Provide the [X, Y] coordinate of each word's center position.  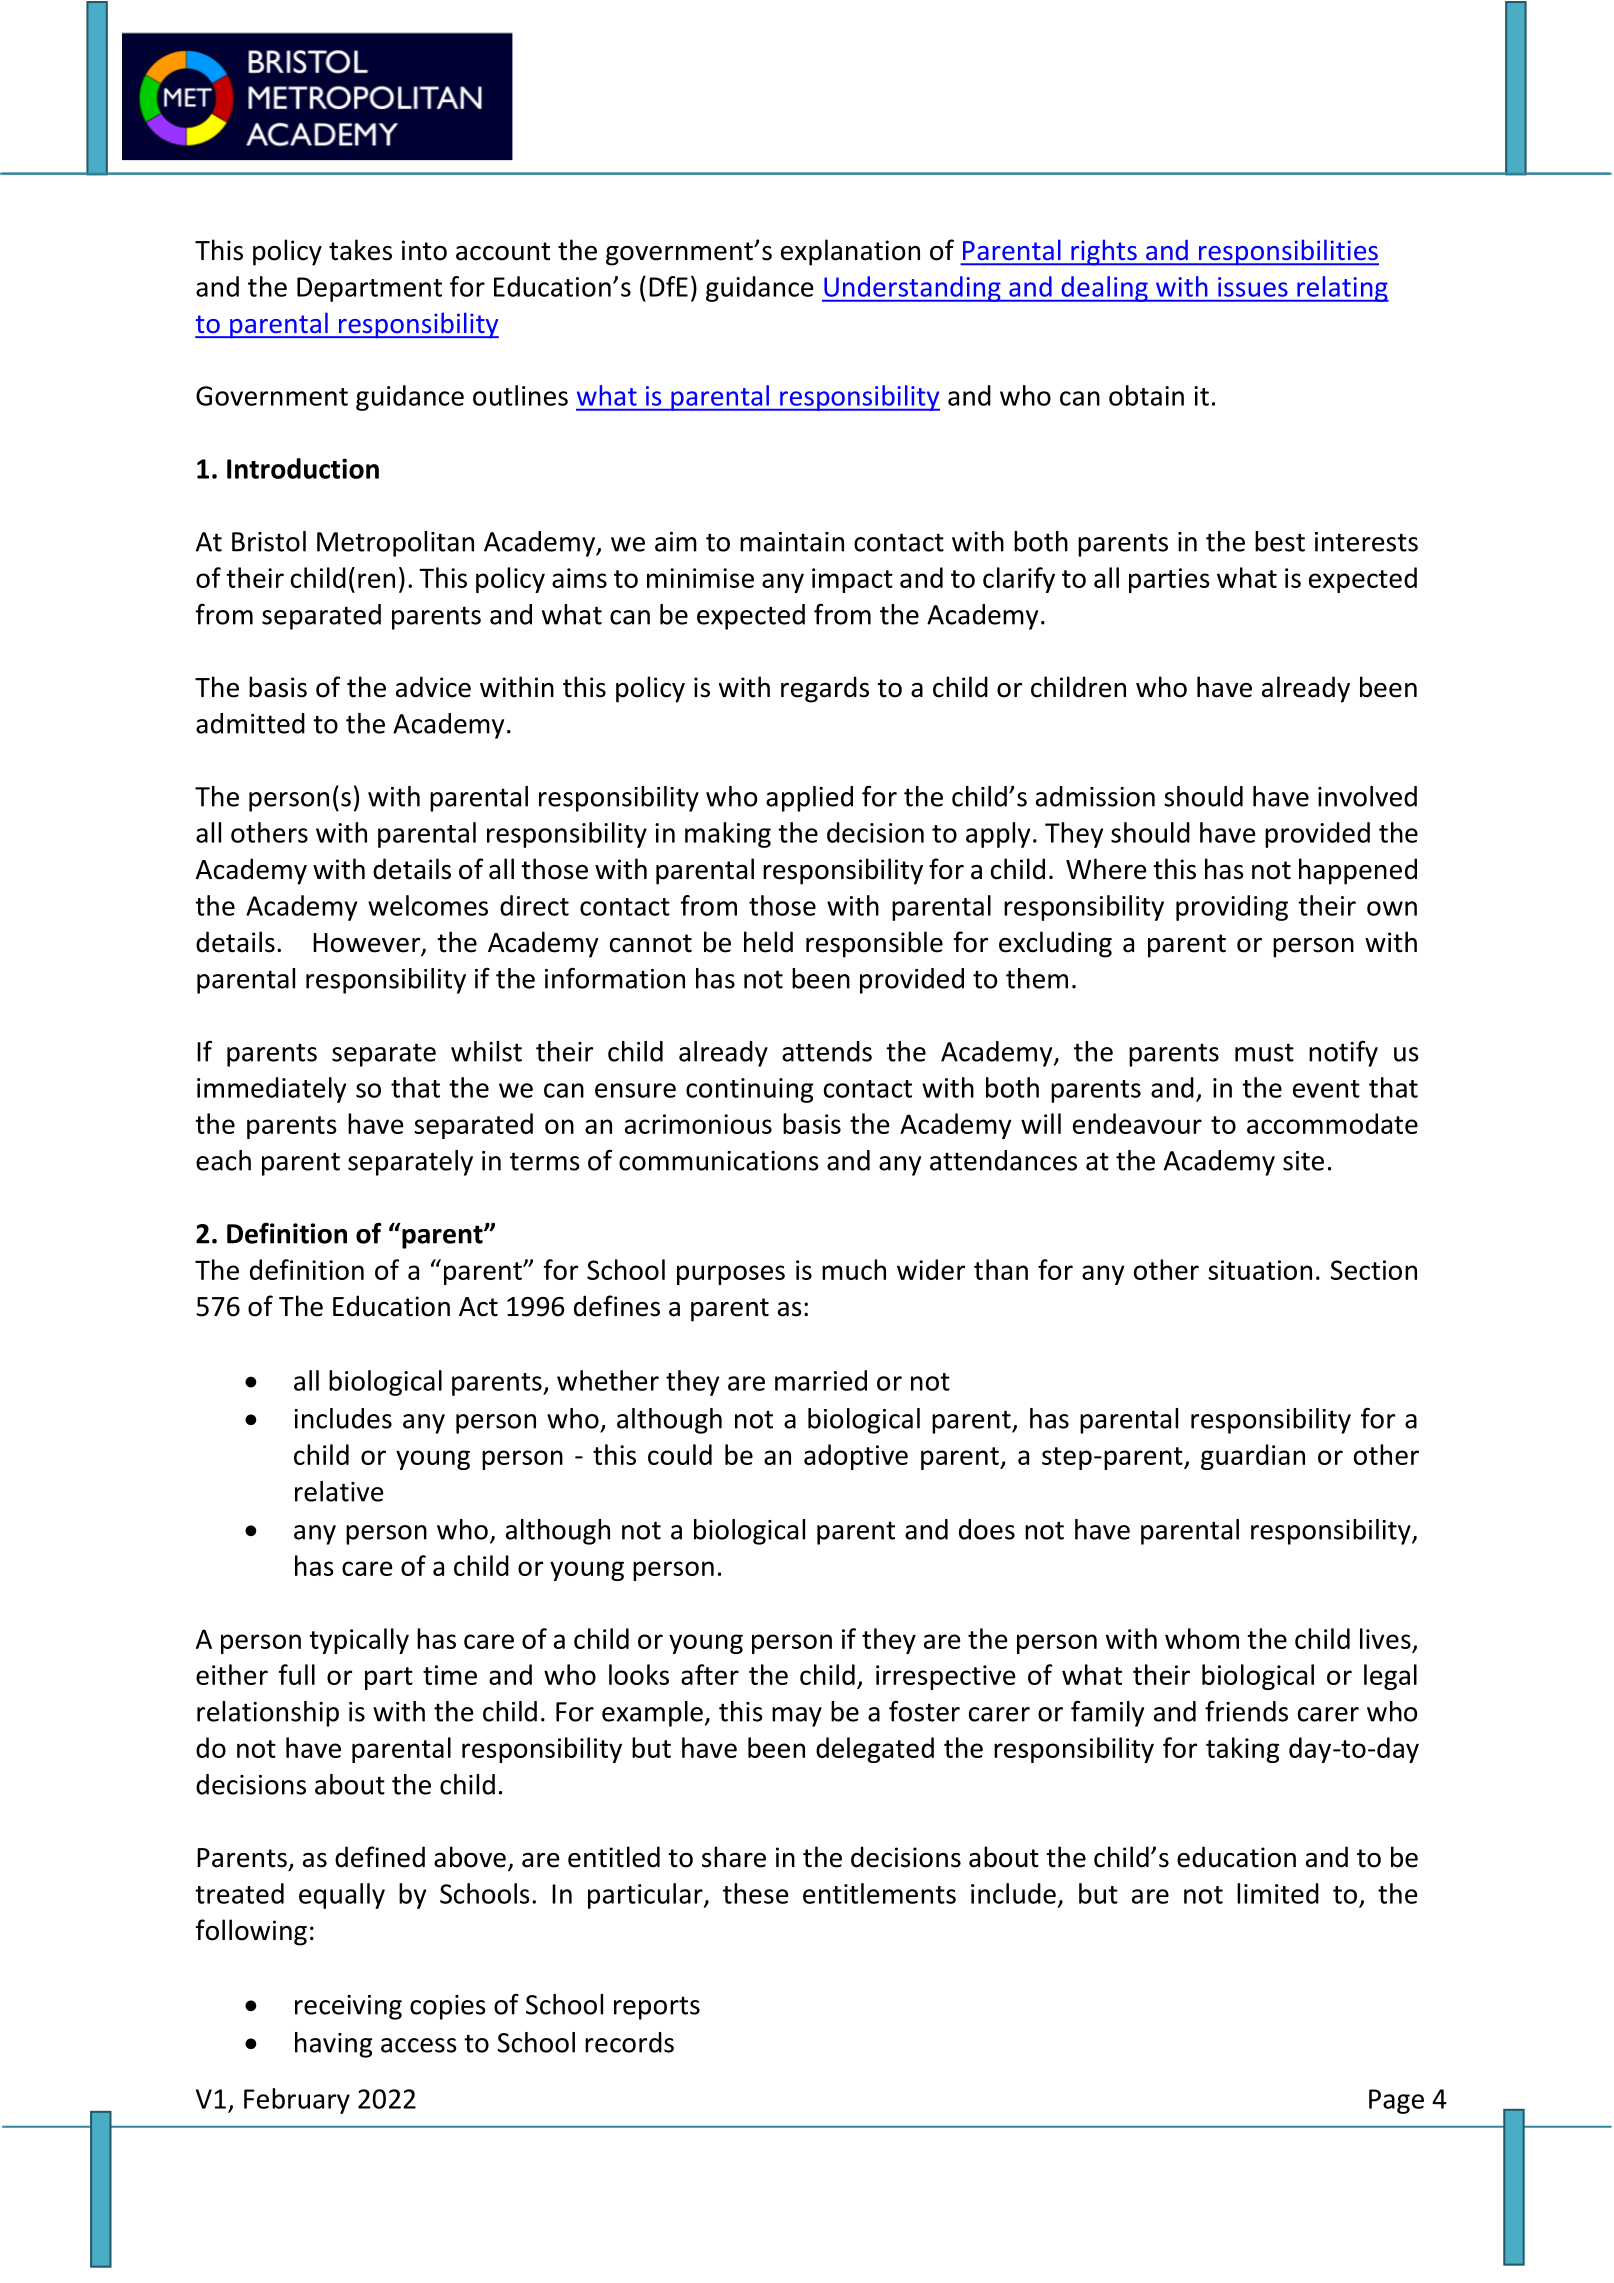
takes [360, 250]
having [334, 2045]
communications [719, 1161]
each [223, 1160]
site [1303, 1161]
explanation [850, 252]
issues [1253, 287]
